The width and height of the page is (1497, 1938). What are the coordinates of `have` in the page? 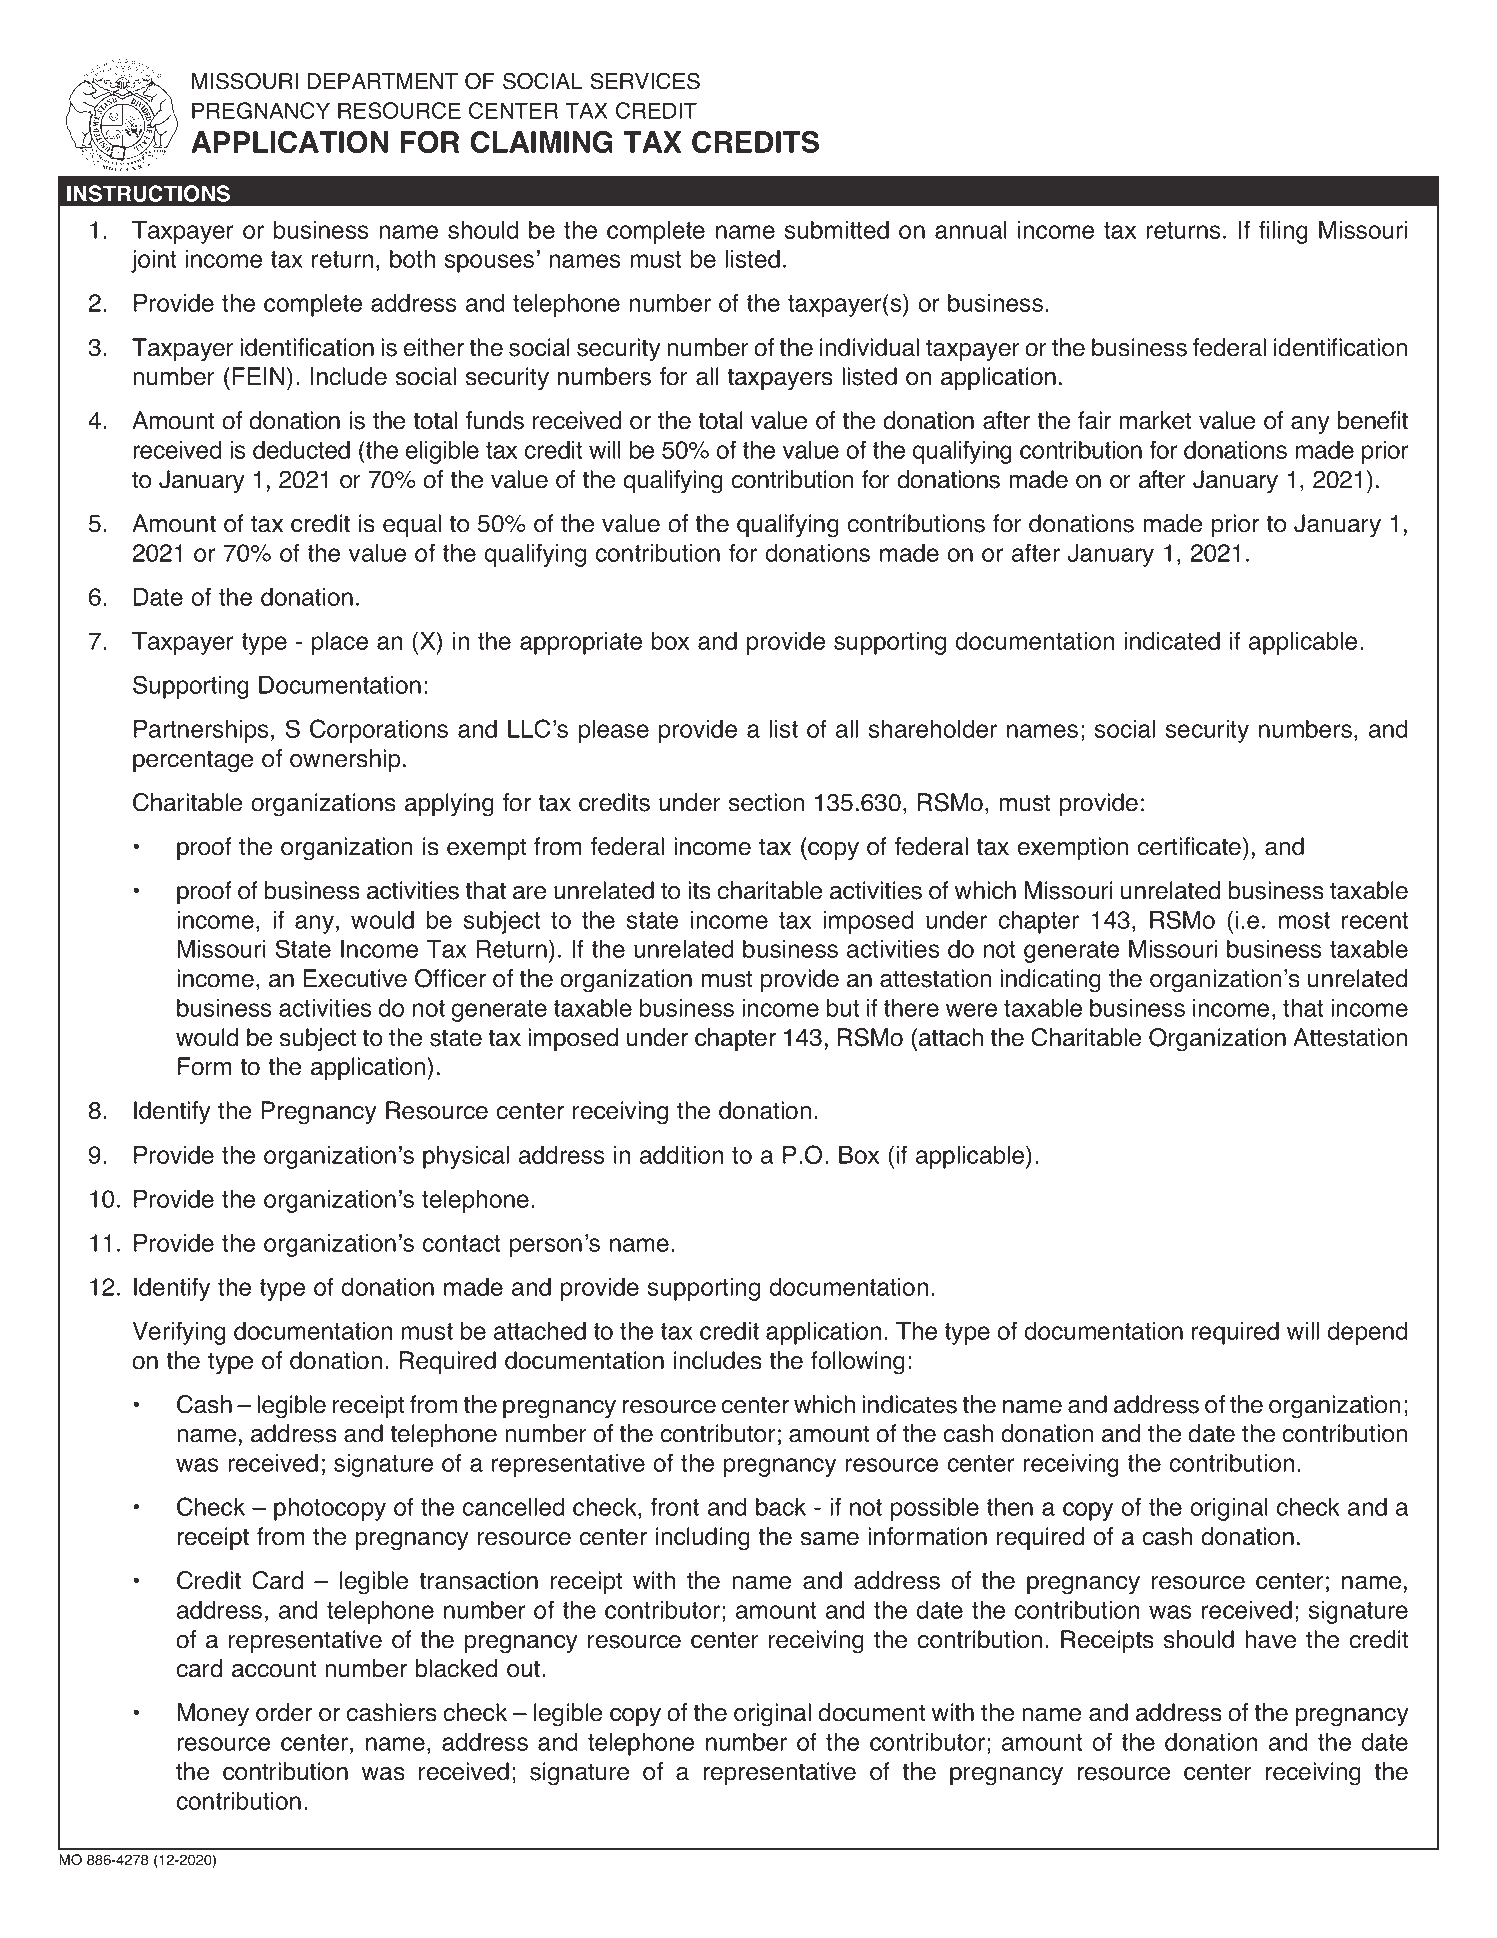 It's located at (1270, 1639).
